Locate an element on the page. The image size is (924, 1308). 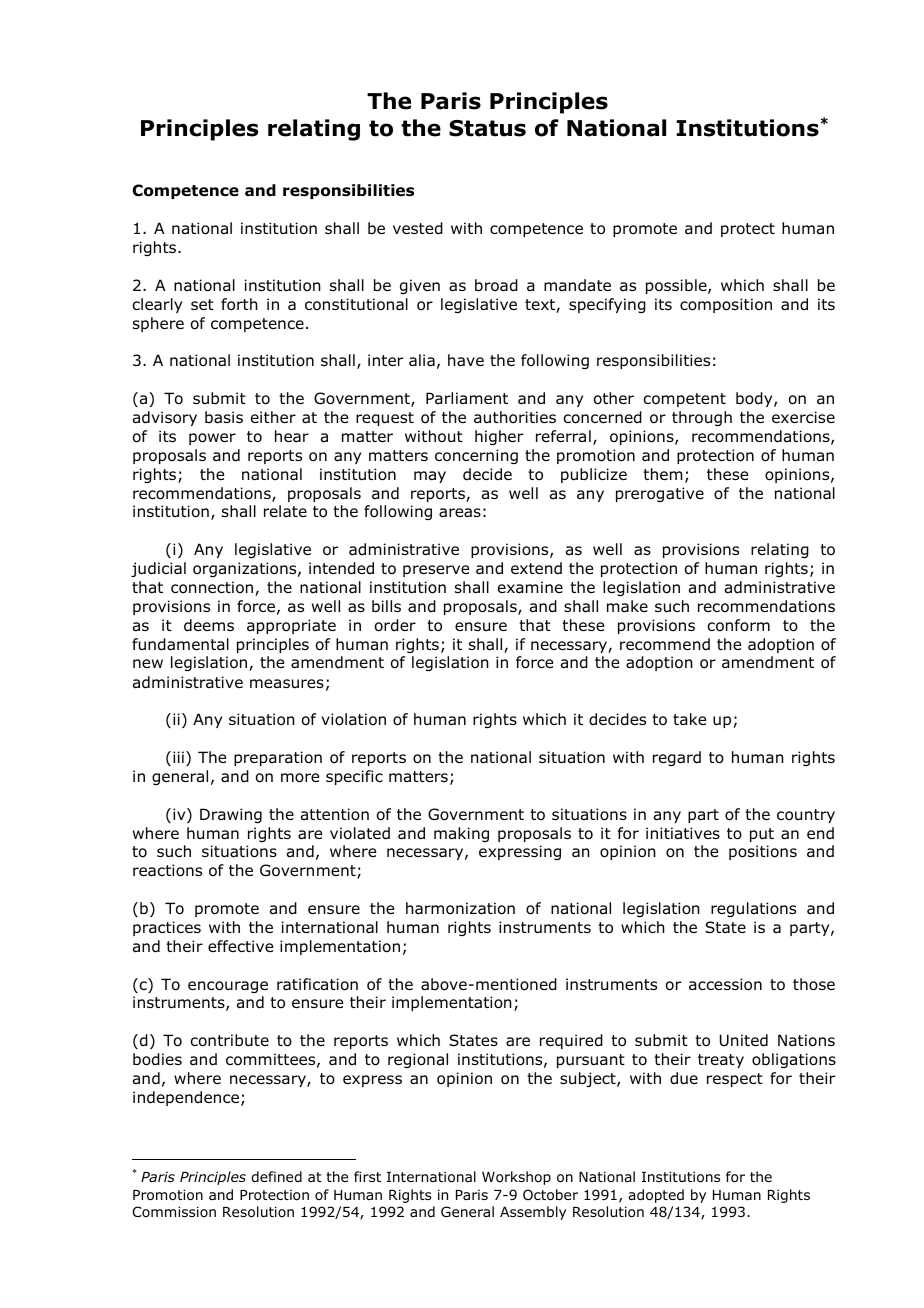
harmonization is located at coordinates (460, 908).
